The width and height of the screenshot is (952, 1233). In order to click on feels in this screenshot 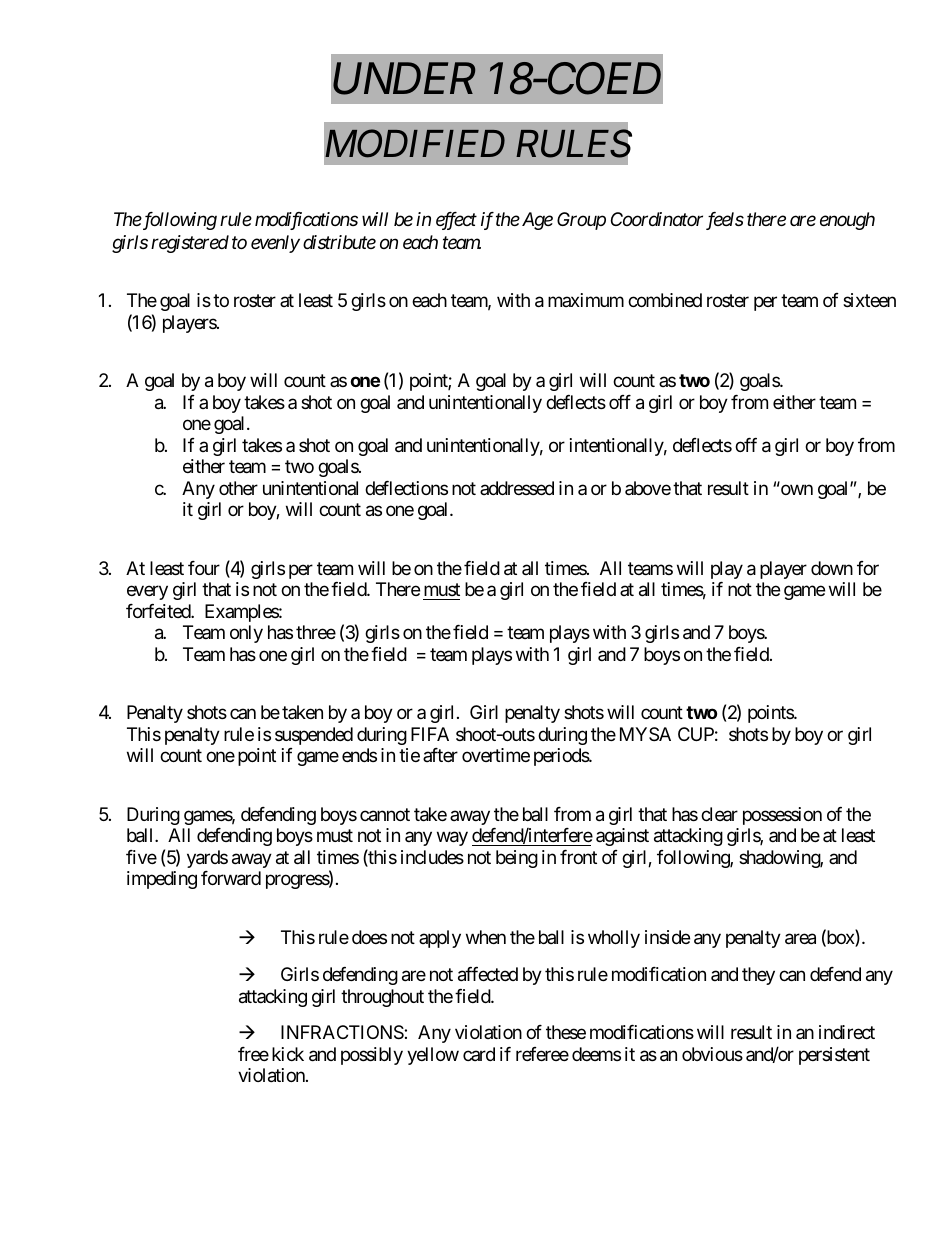, I will do `click(725, 221)`.
